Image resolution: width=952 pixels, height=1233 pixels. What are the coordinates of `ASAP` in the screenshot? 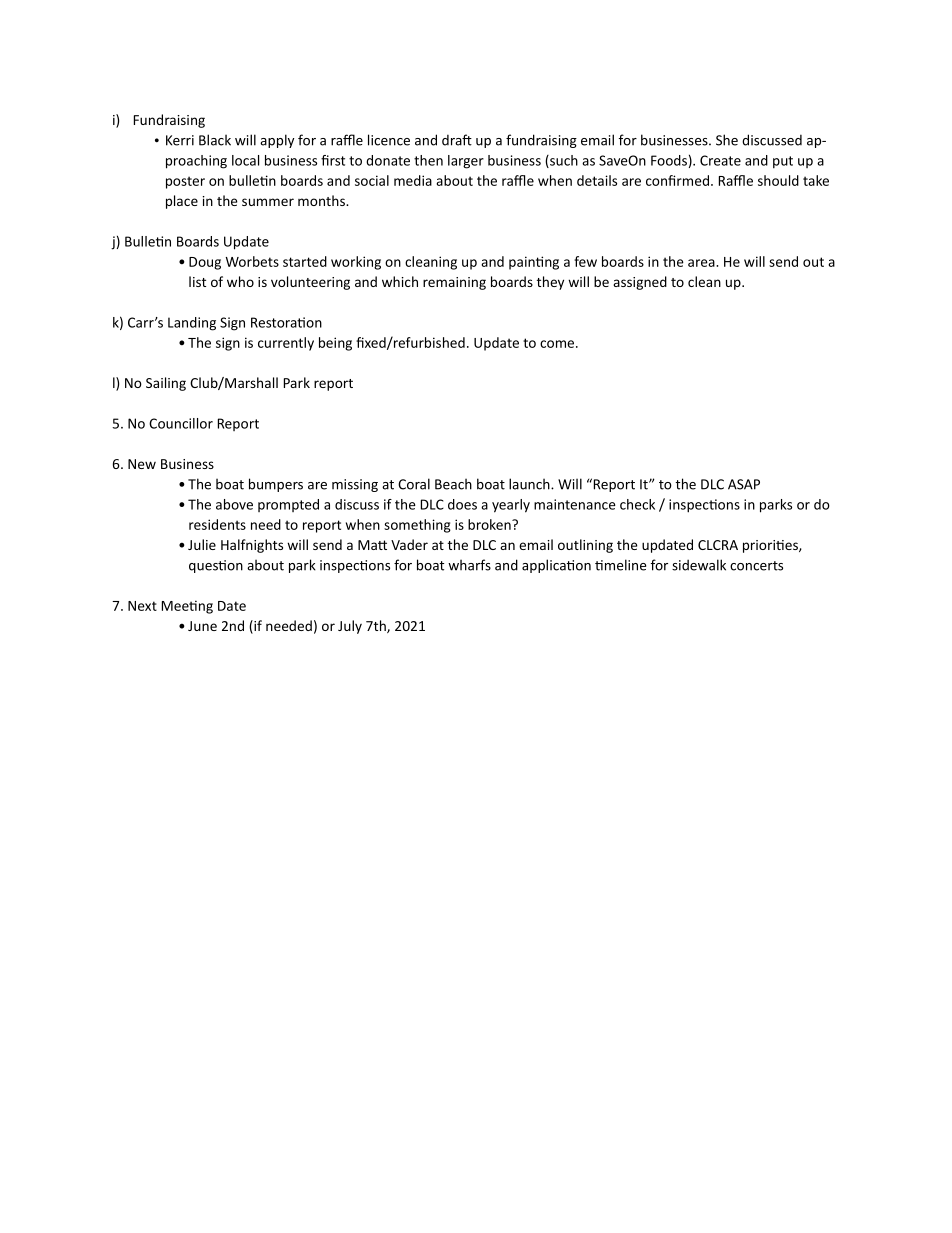 It's located at (744, 484).
